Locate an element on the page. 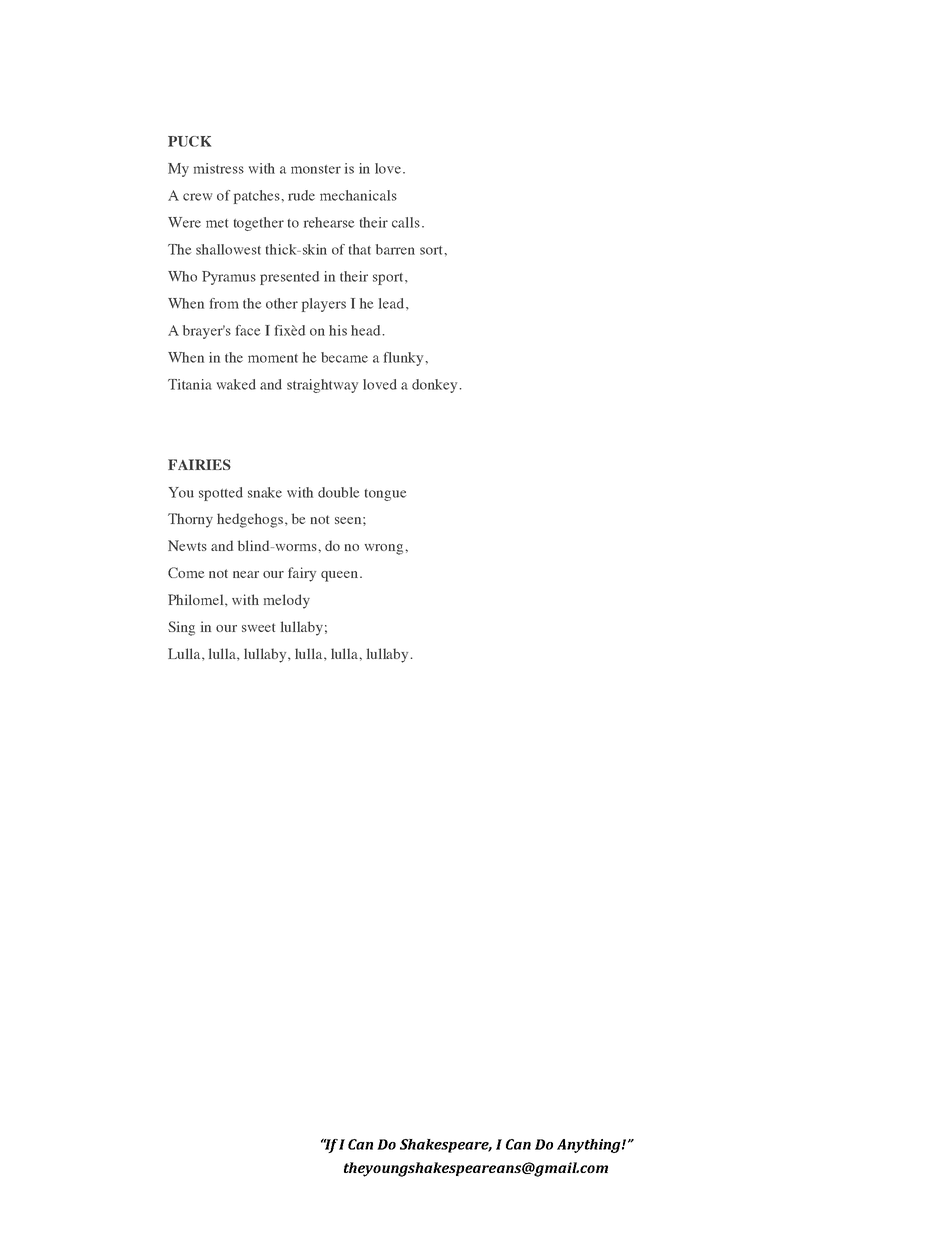 This document has height=1233, width=952. lead is located at coordinates (391, 303).
